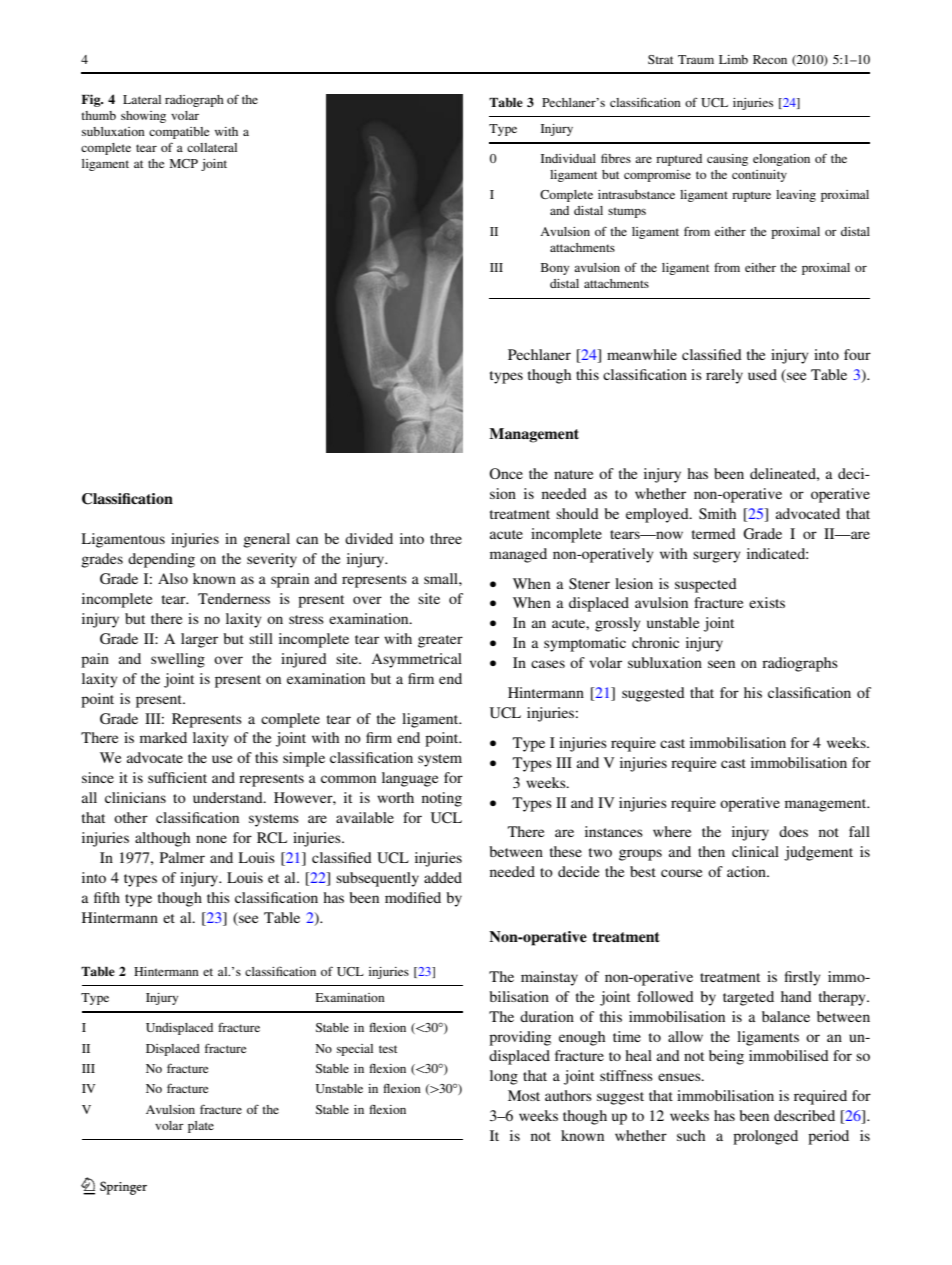  I want to click on Once, so click(506, 473).
